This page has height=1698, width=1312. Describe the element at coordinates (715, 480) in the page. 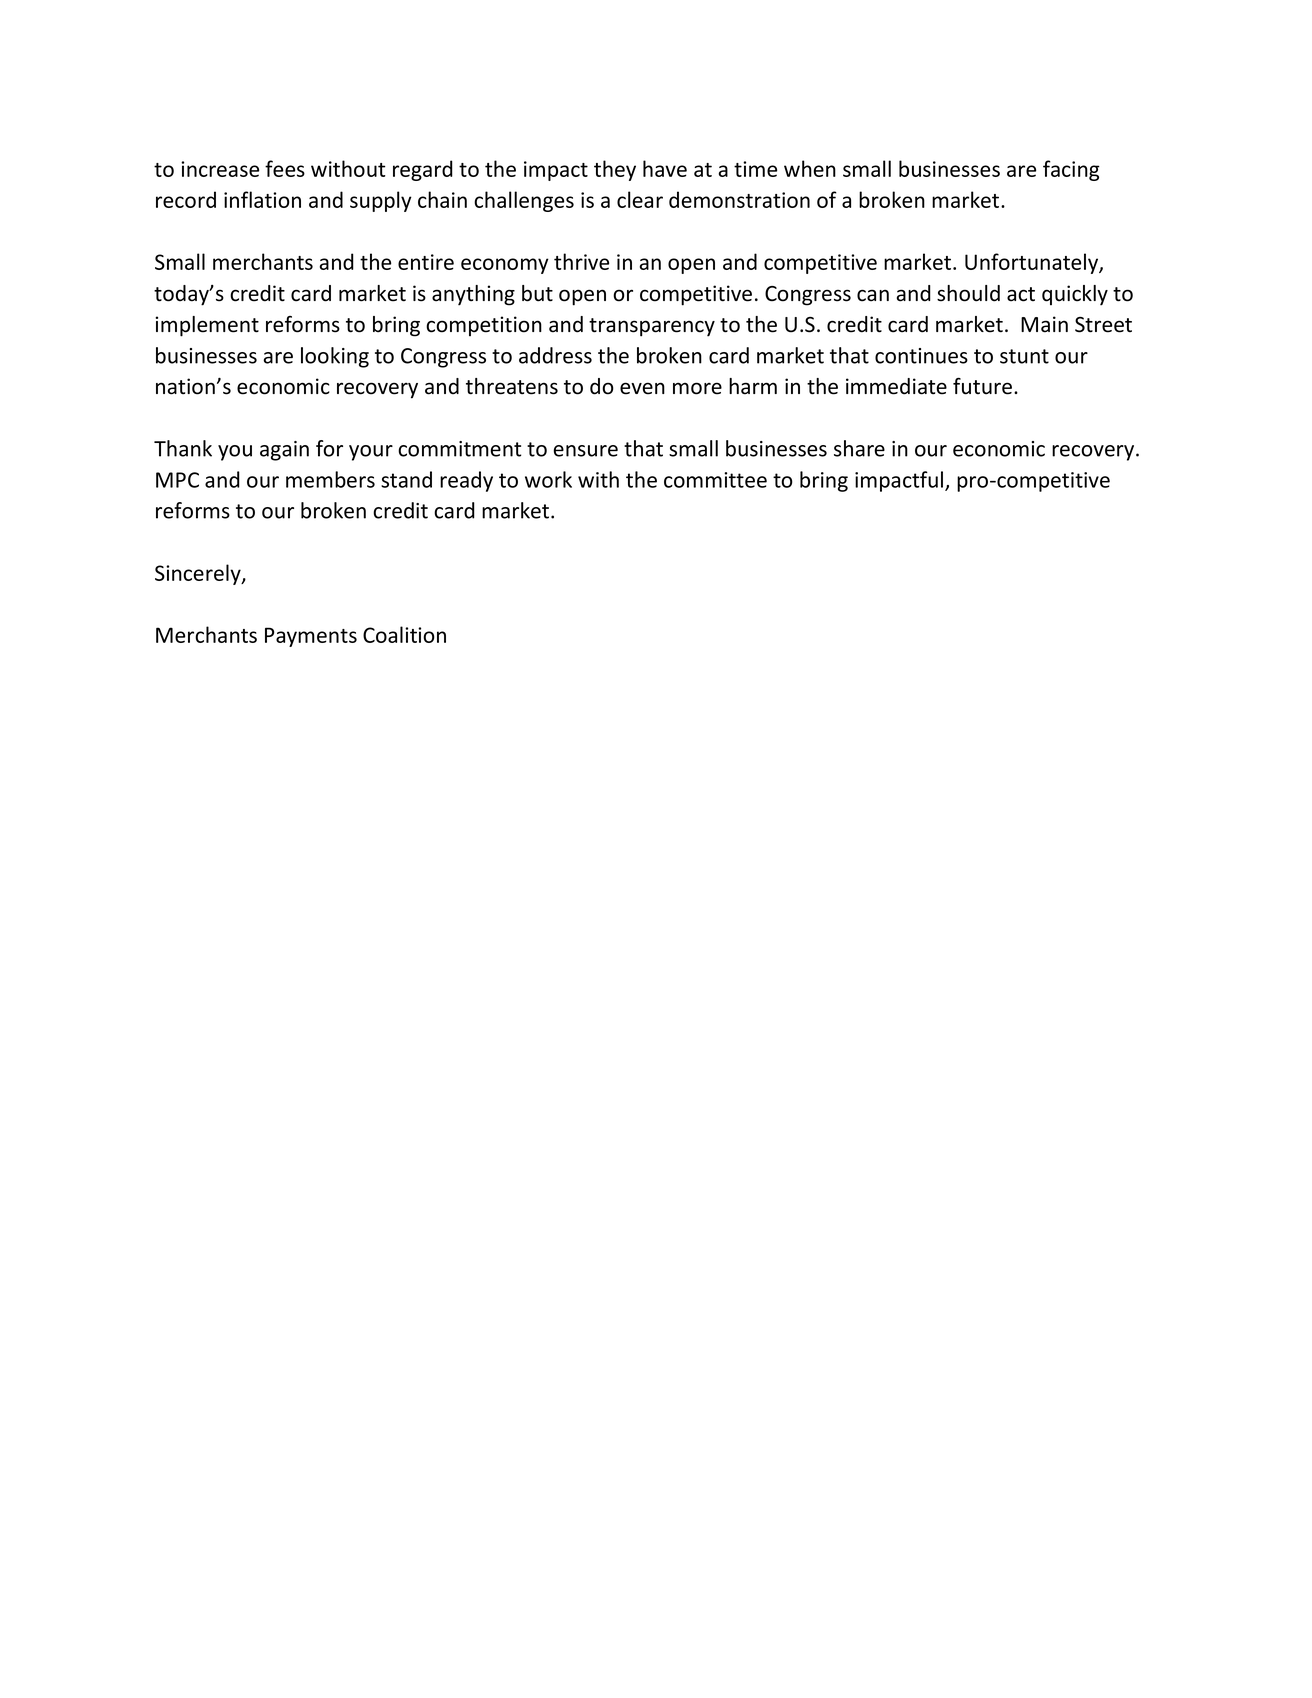

I see `committee` at that location.
